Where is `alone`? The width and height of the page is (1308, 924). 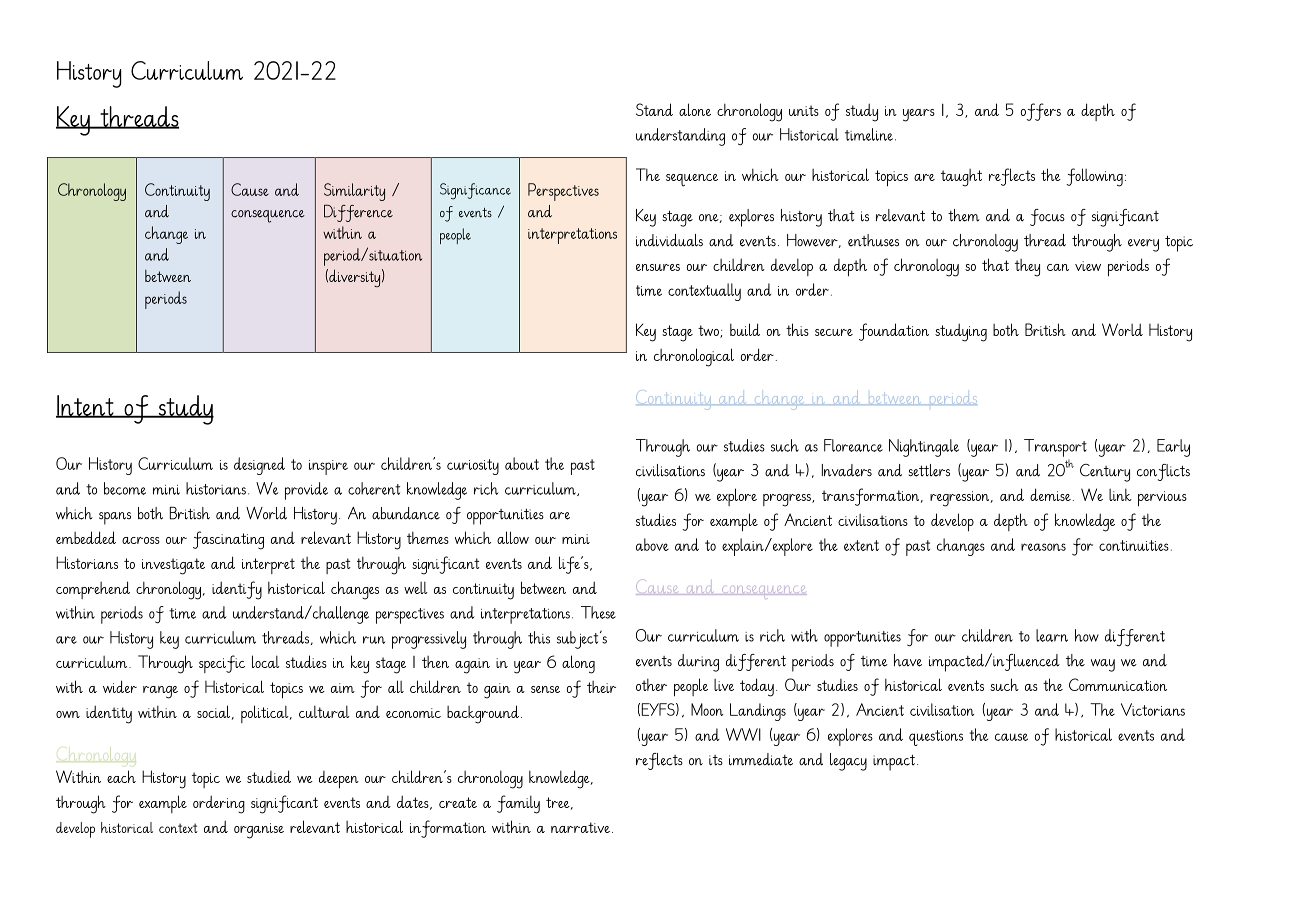
alone is located at coordinates (695, 109).
